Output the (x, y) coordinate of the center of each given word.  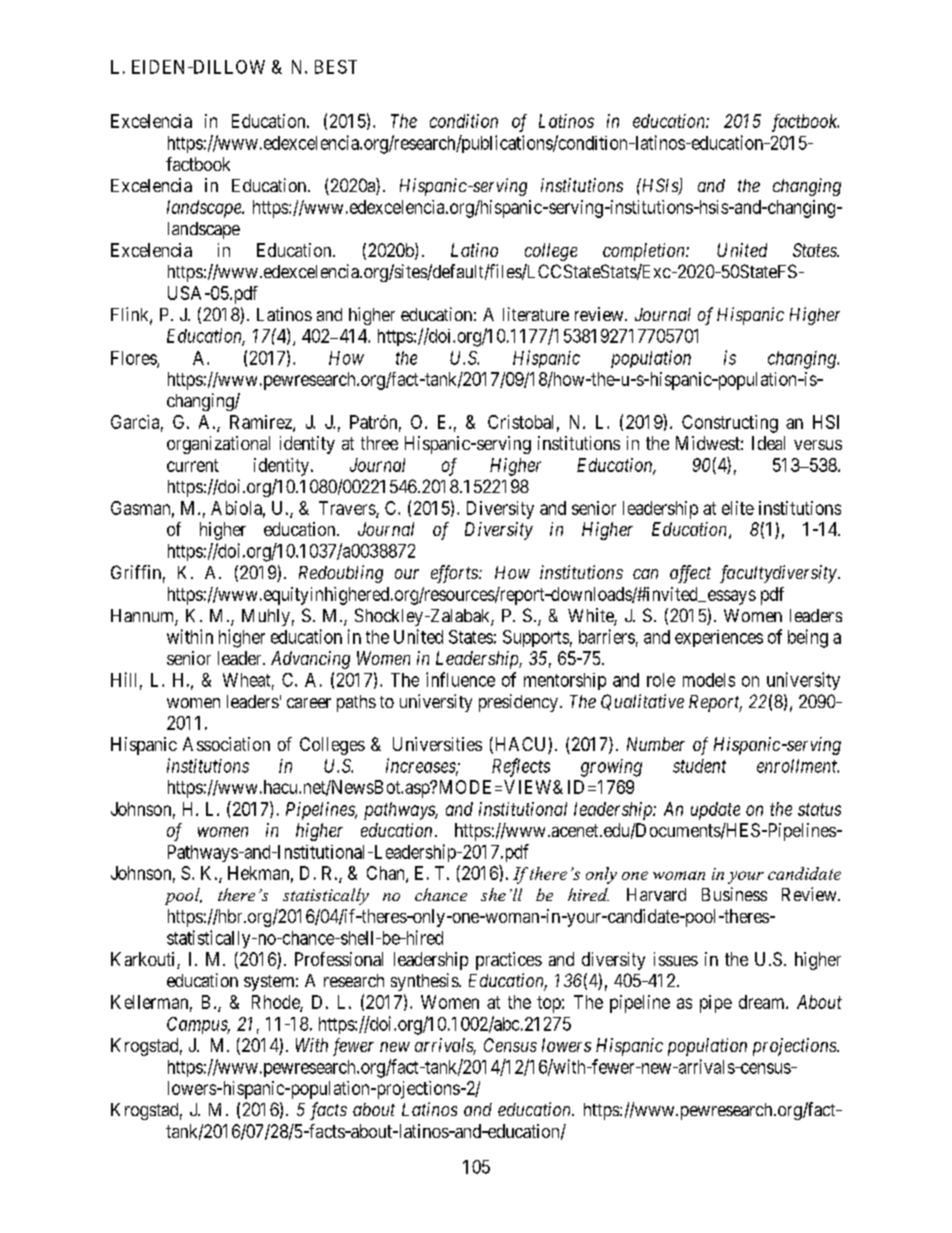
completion (645, 252)
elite (738, 508)
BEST (336, 67)
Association (226, 744)
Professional (339, 959)
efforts (455, 574)
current (193, 465)
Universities (437, 744)
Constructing (730, 424)
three (379, 443)
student (699, 766)
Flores (134, 359)
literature (536, 314)
